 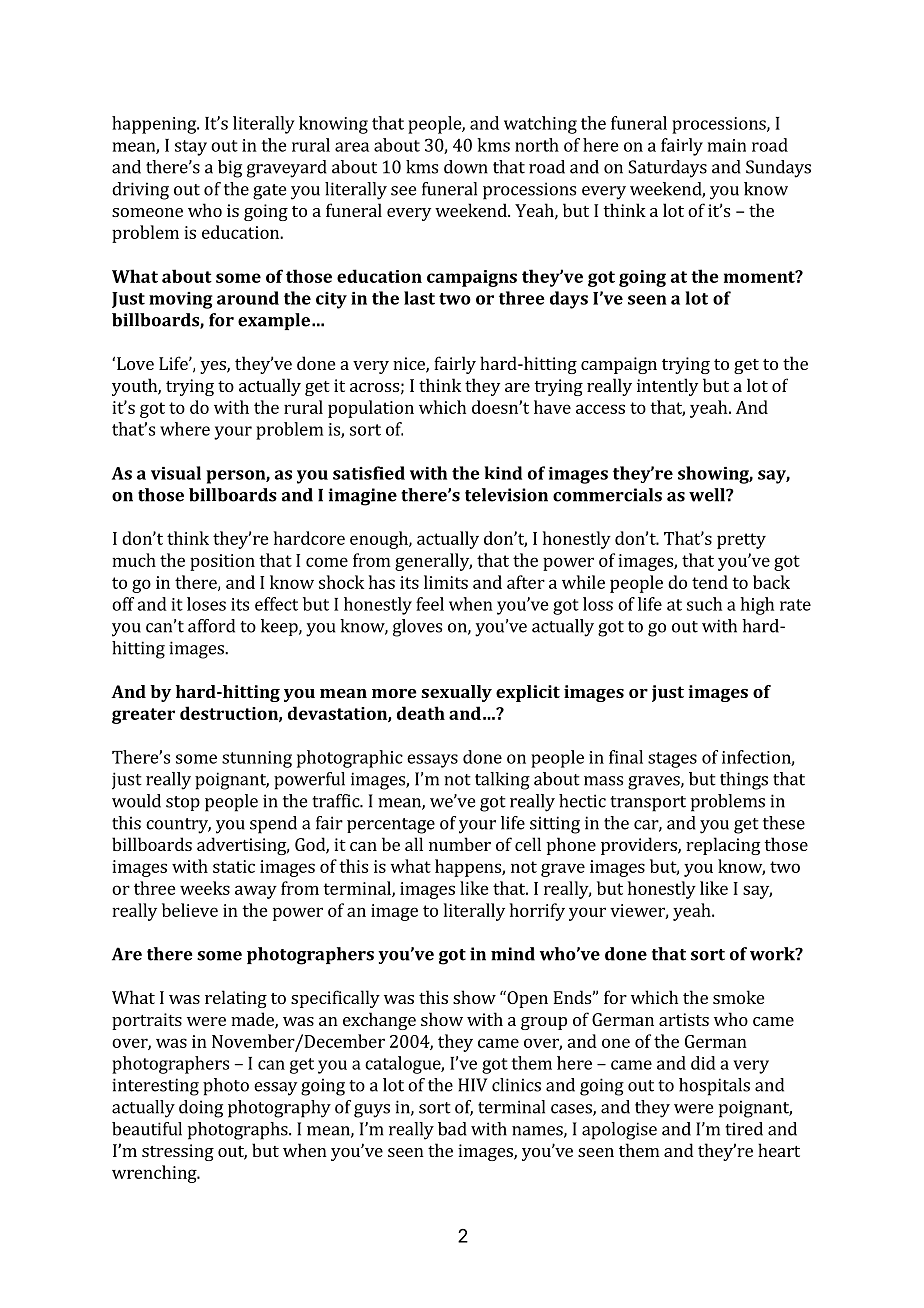 What do you see at coordinates (452, 1129) in the document?
I see `bad` at bounding box center [452, 1129].
